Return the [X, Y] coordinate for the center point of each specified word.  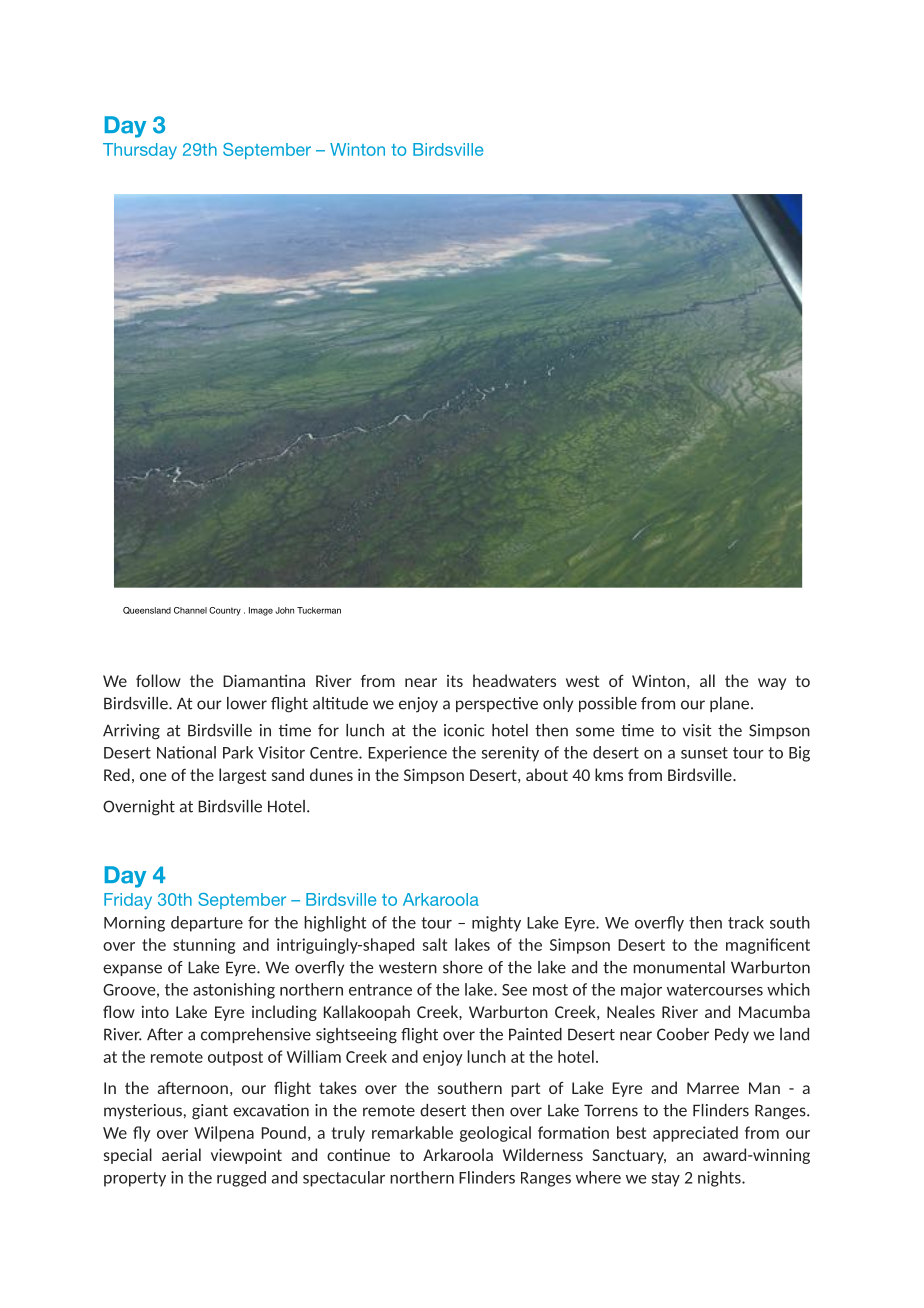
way [772, 684]
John [284, 610]
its [455, 681]
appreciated [695, 1134]
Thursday [140, 151]
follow [158, 680]
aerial [181, 1154]
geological [495, 1134]
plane [729, 704]
